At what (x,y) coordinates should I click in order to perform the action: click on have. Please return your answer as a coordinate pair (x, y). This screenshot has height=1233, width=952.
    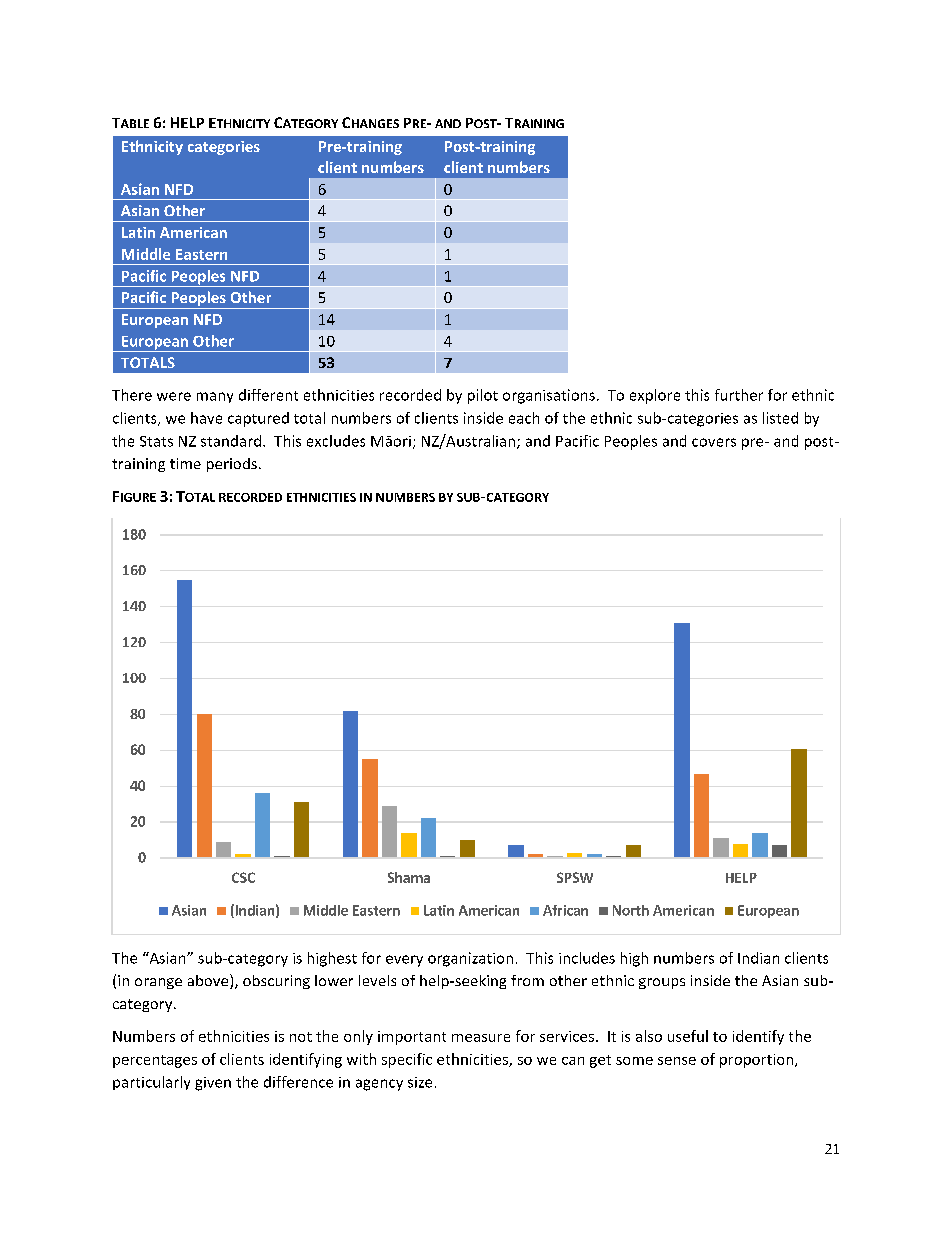
    Looking at the image, I should click on (206, 418).
